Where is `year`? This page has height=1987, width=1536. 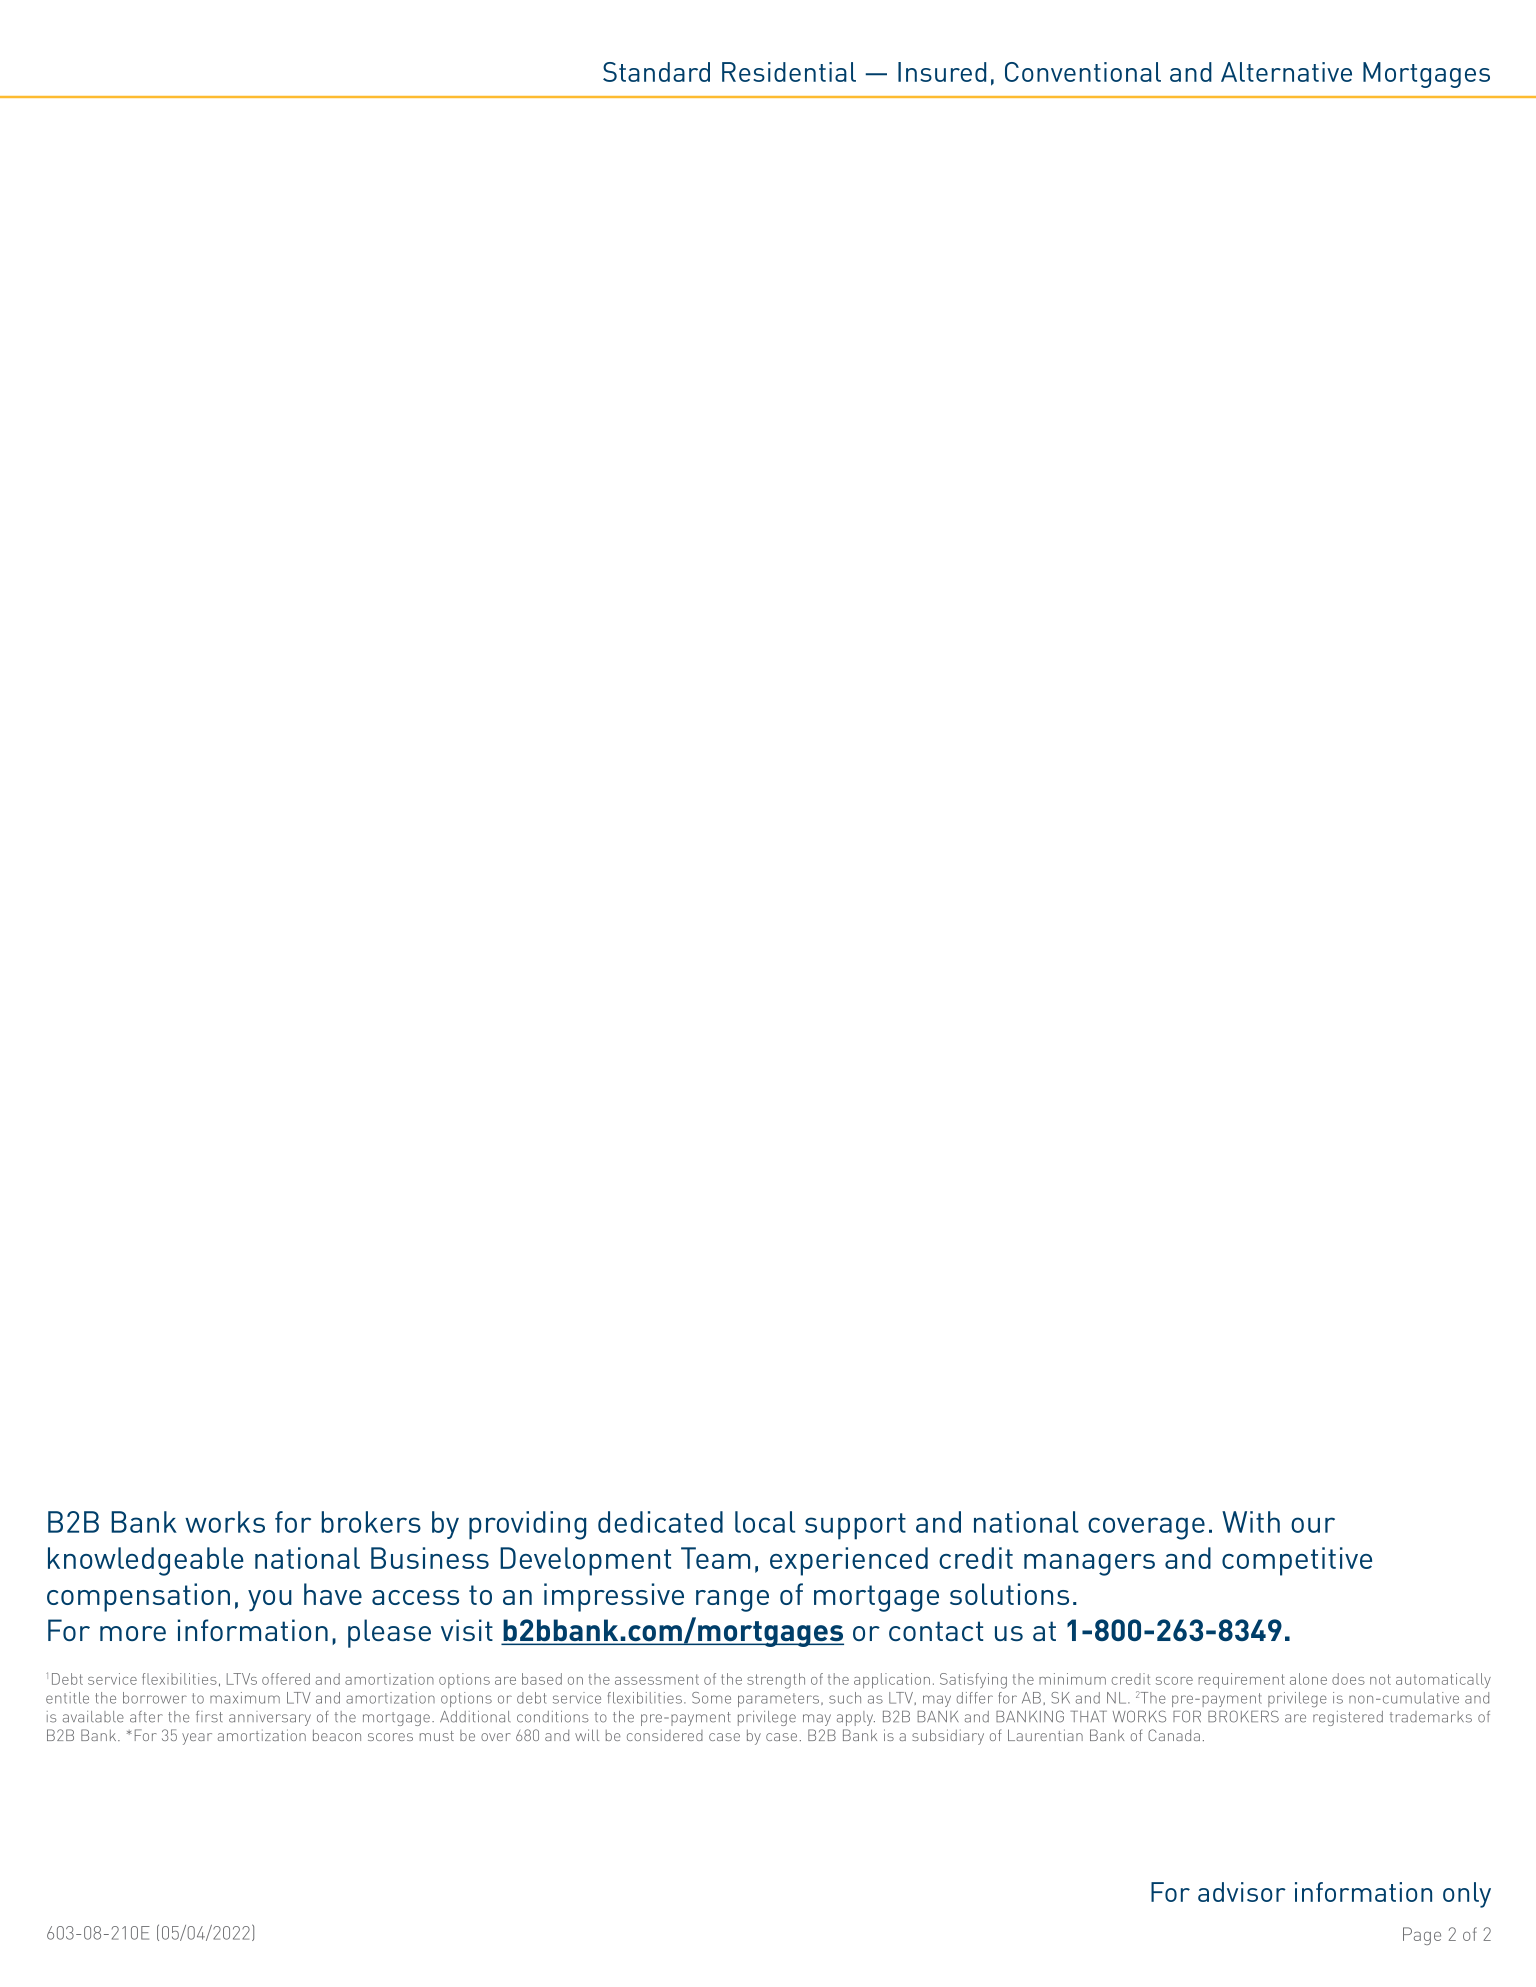
year is located at coordinates (197, 1739).
